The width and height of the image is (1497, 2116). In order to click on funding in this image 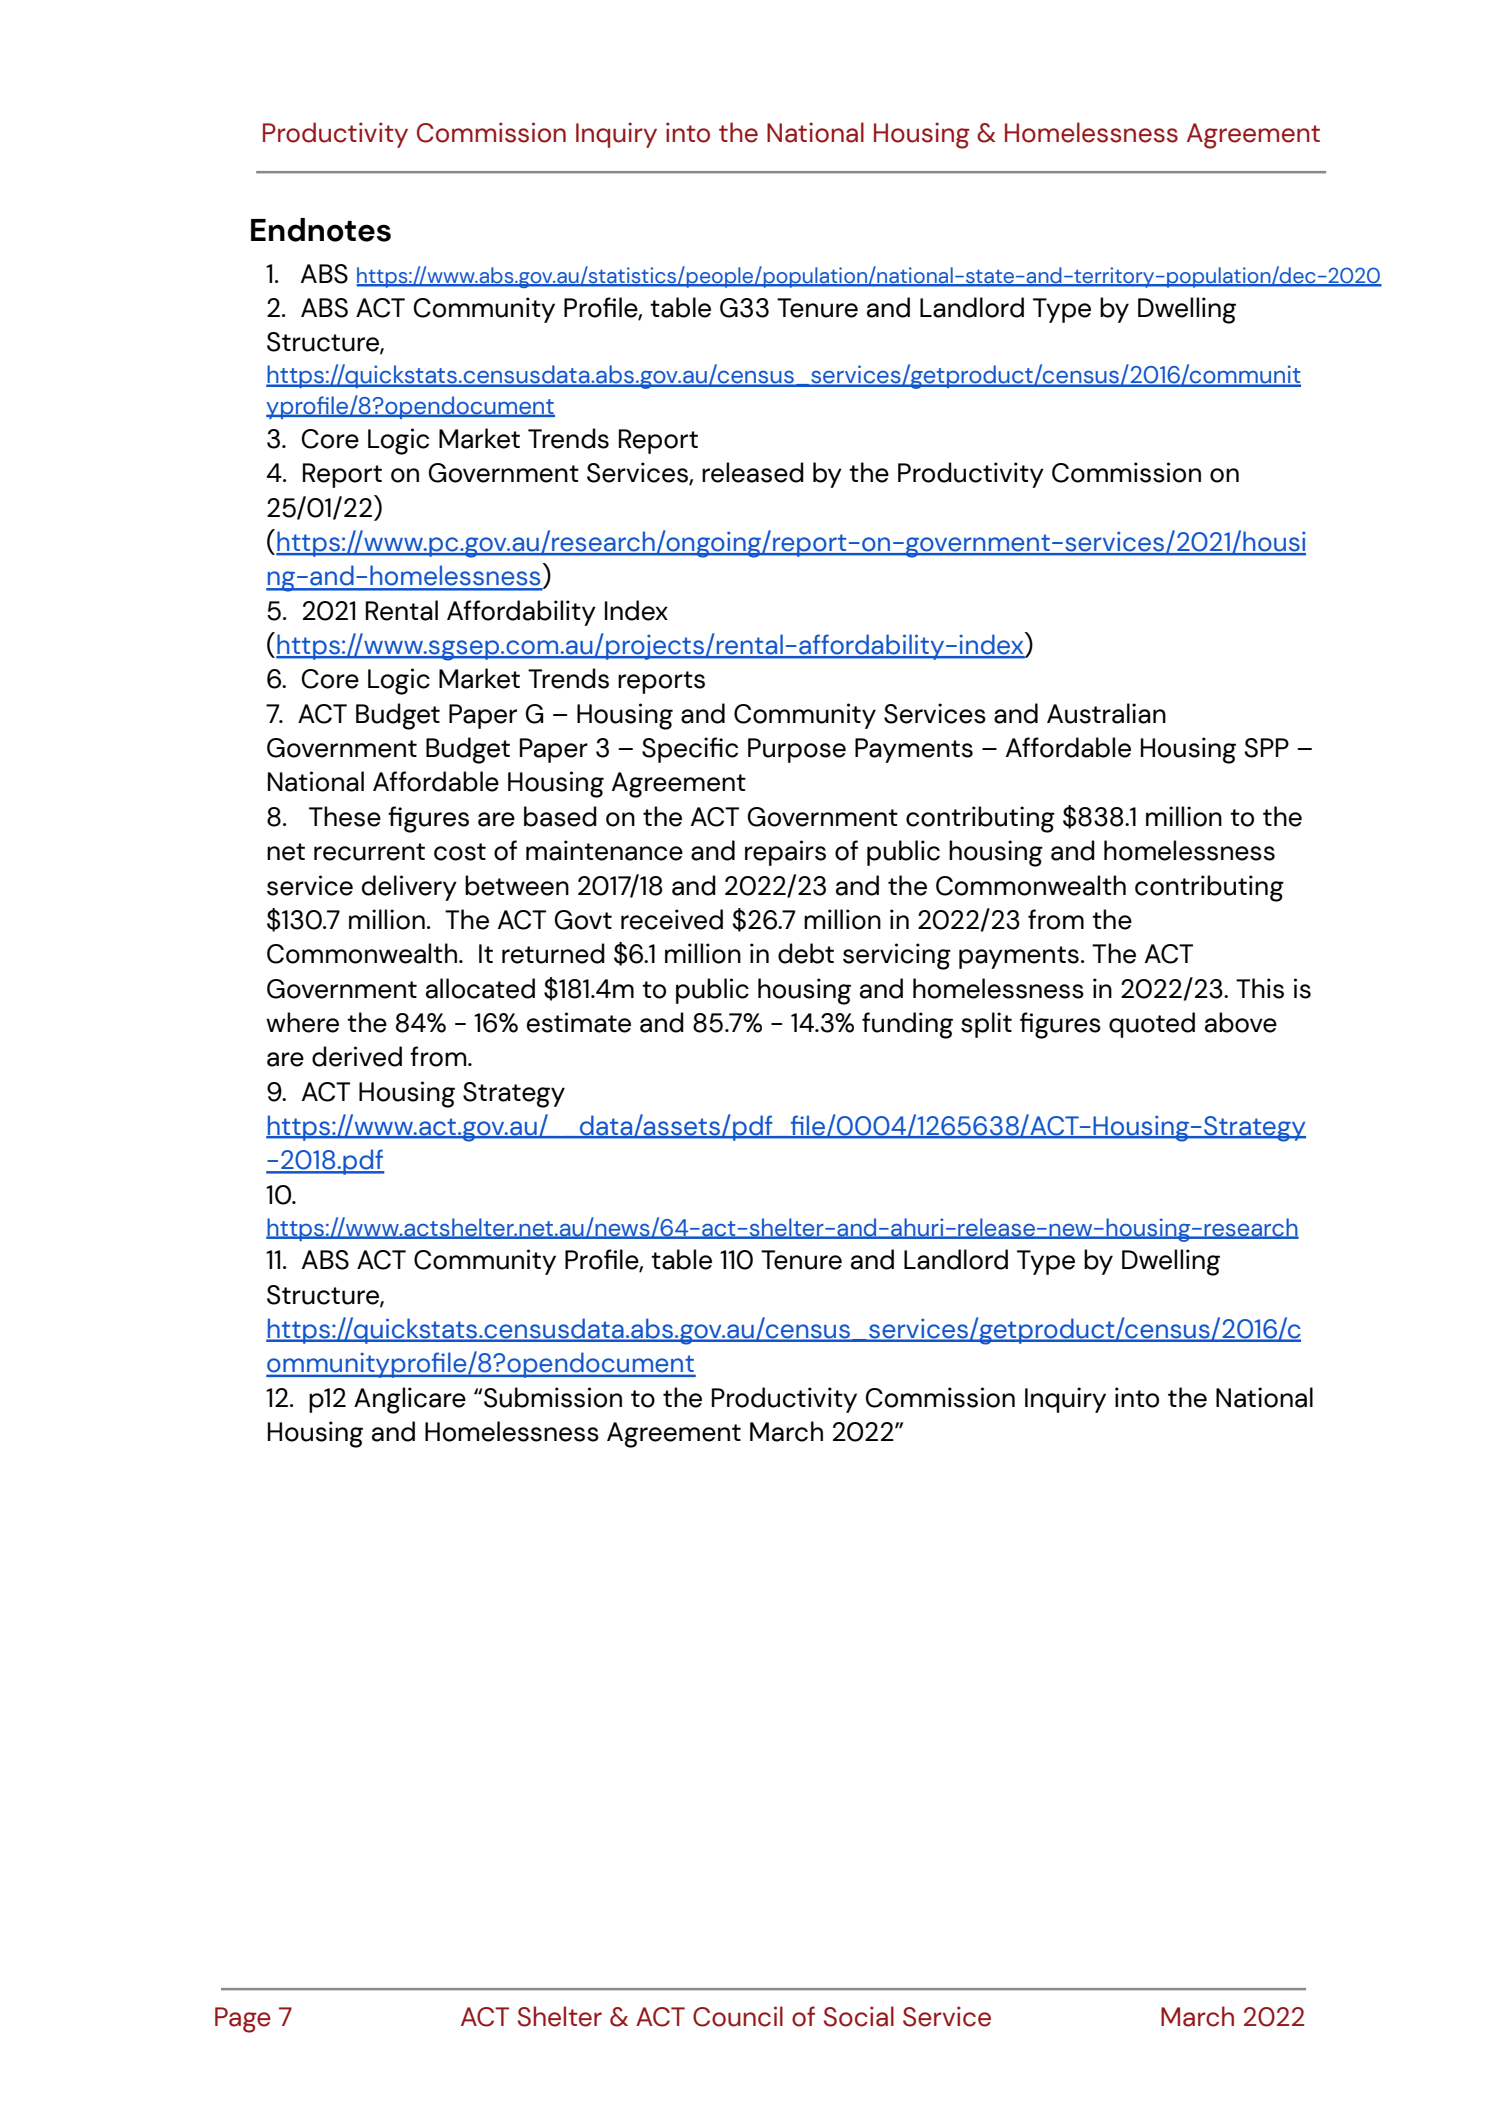, I will do `click(907, 1025)`.
